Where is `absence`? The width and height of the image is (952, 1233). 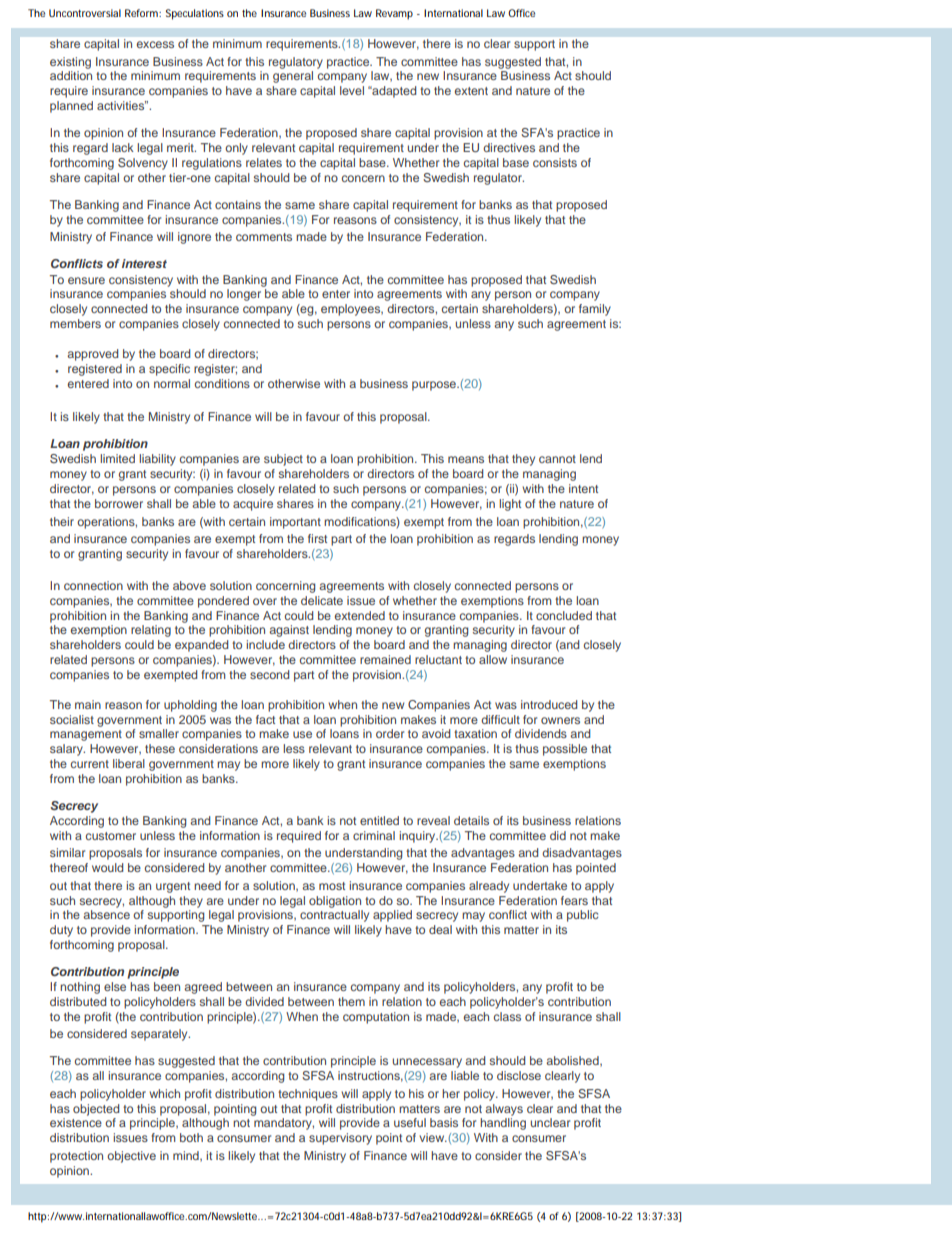
absence is located at coordinates (106, 914).
